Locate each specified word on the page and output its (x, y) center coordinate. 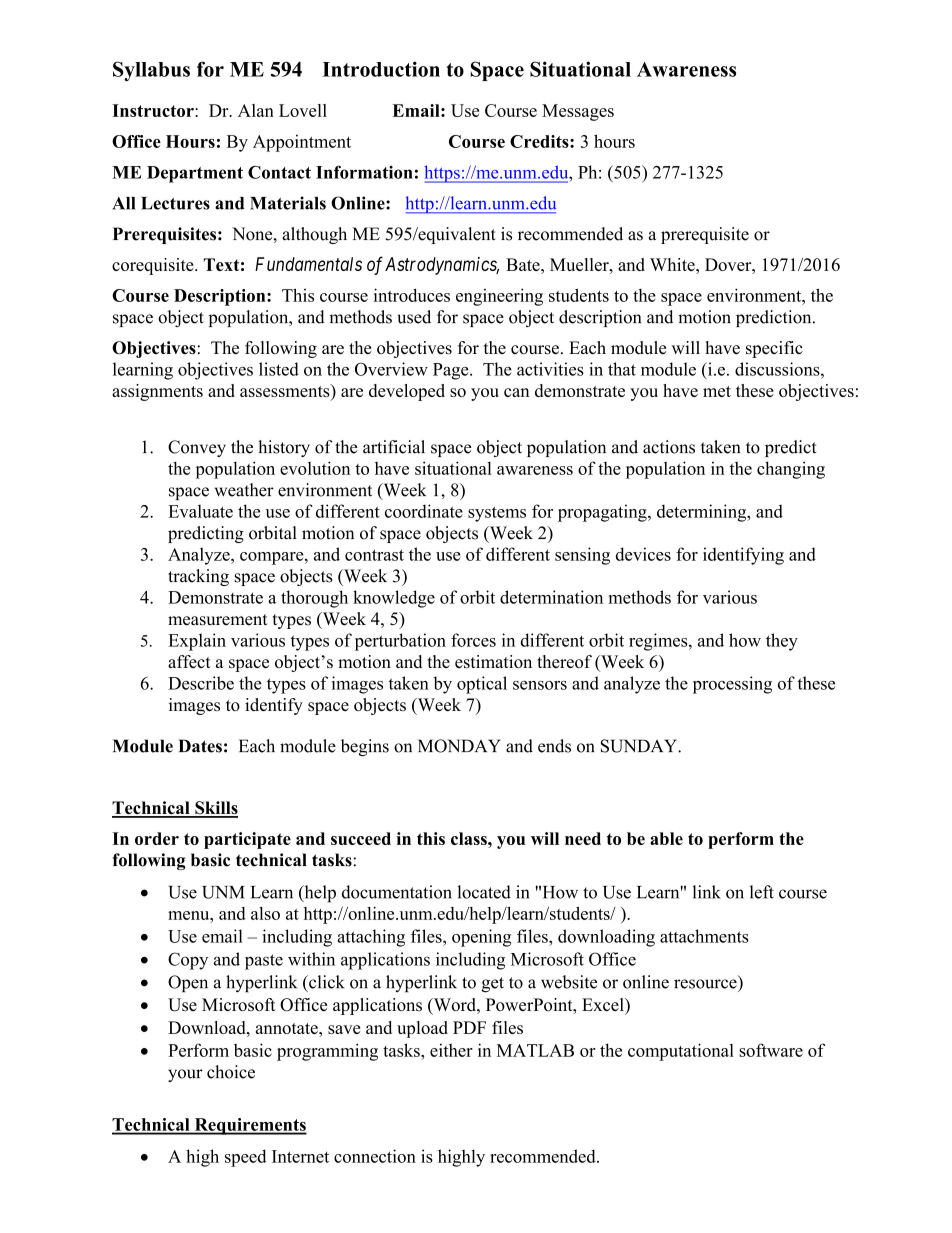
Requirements (249, 1126)
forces (473, 640)
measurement (218, 620)
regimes (659, 642)
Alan (256, 110)
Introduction (381, 69)
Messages (578, 112)
